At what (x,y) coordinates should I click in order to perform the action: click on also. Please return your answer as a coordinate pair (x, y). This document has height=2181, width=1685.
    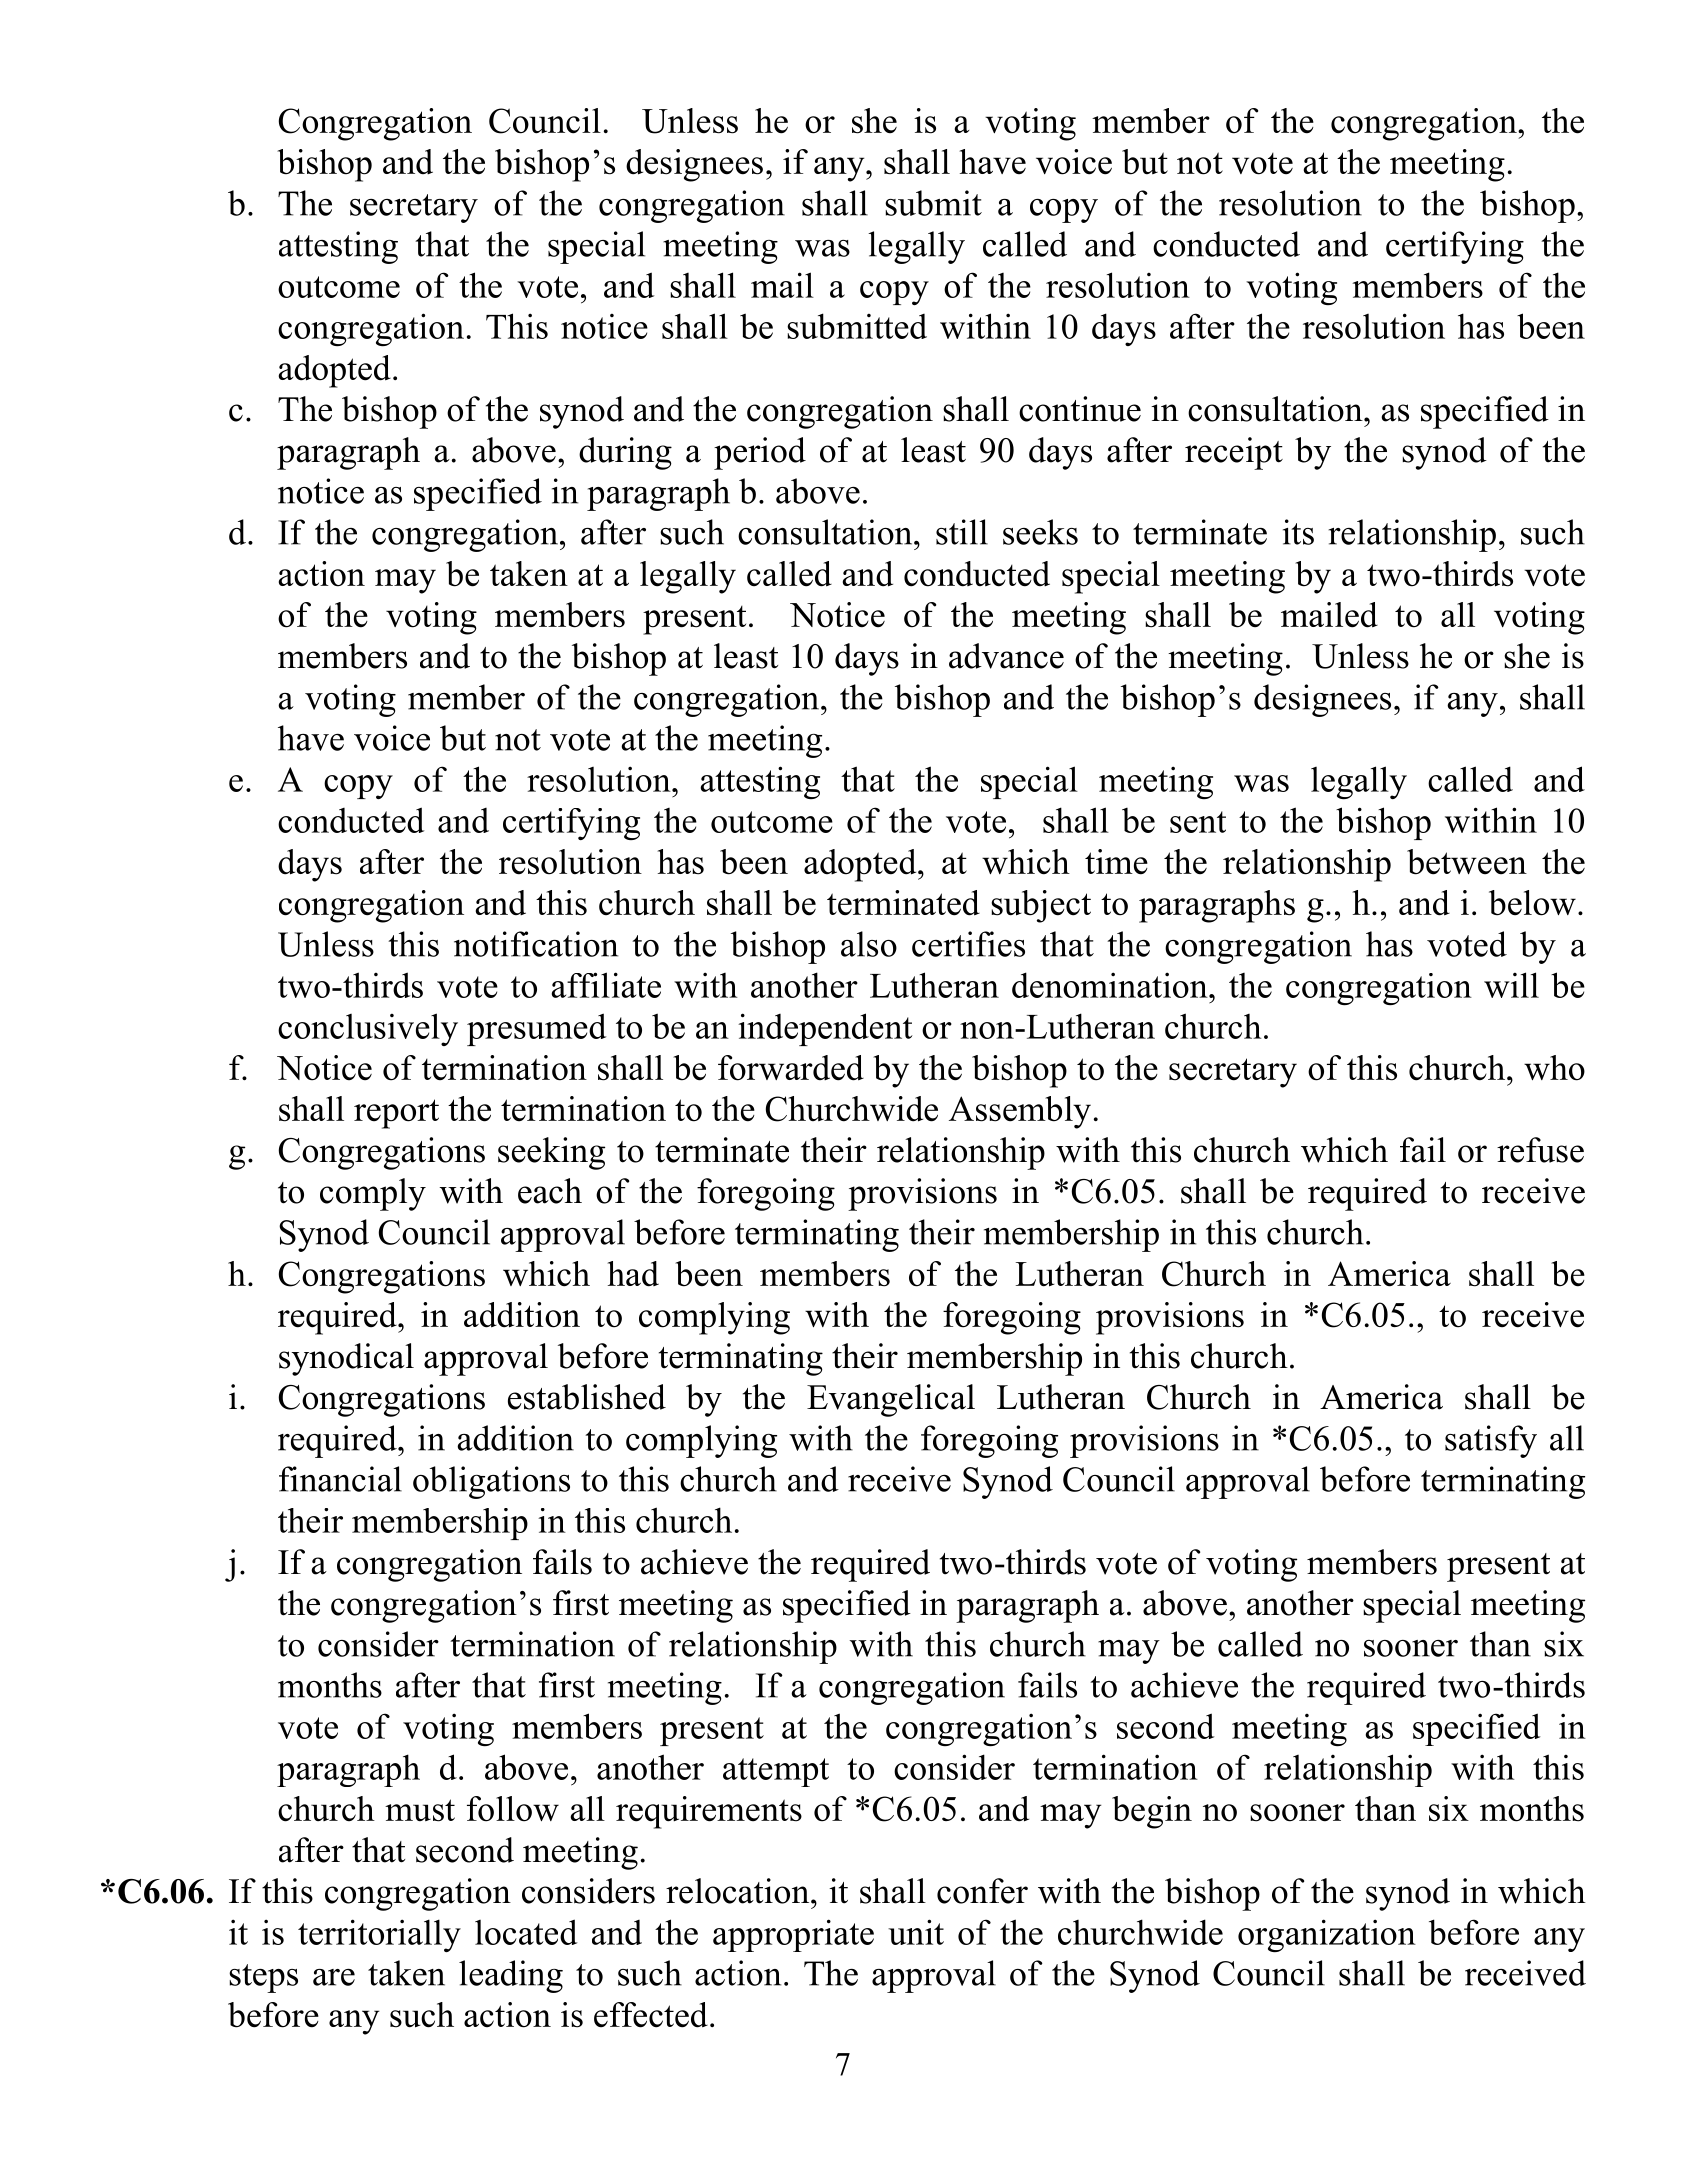
    Looking at the image, I should click on (869, 944).
